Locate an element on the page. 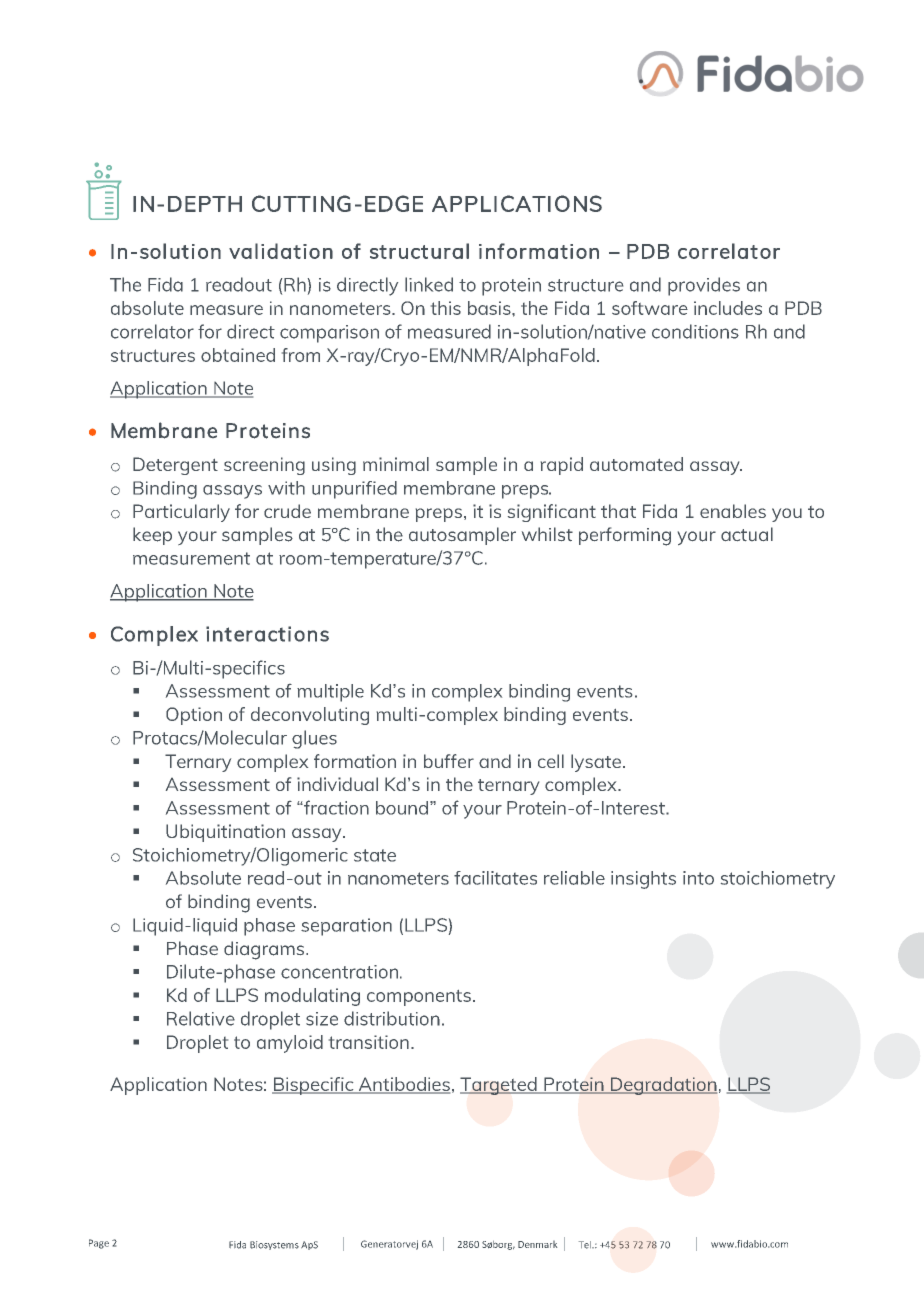  Option is located at coordinates (194, 716).
